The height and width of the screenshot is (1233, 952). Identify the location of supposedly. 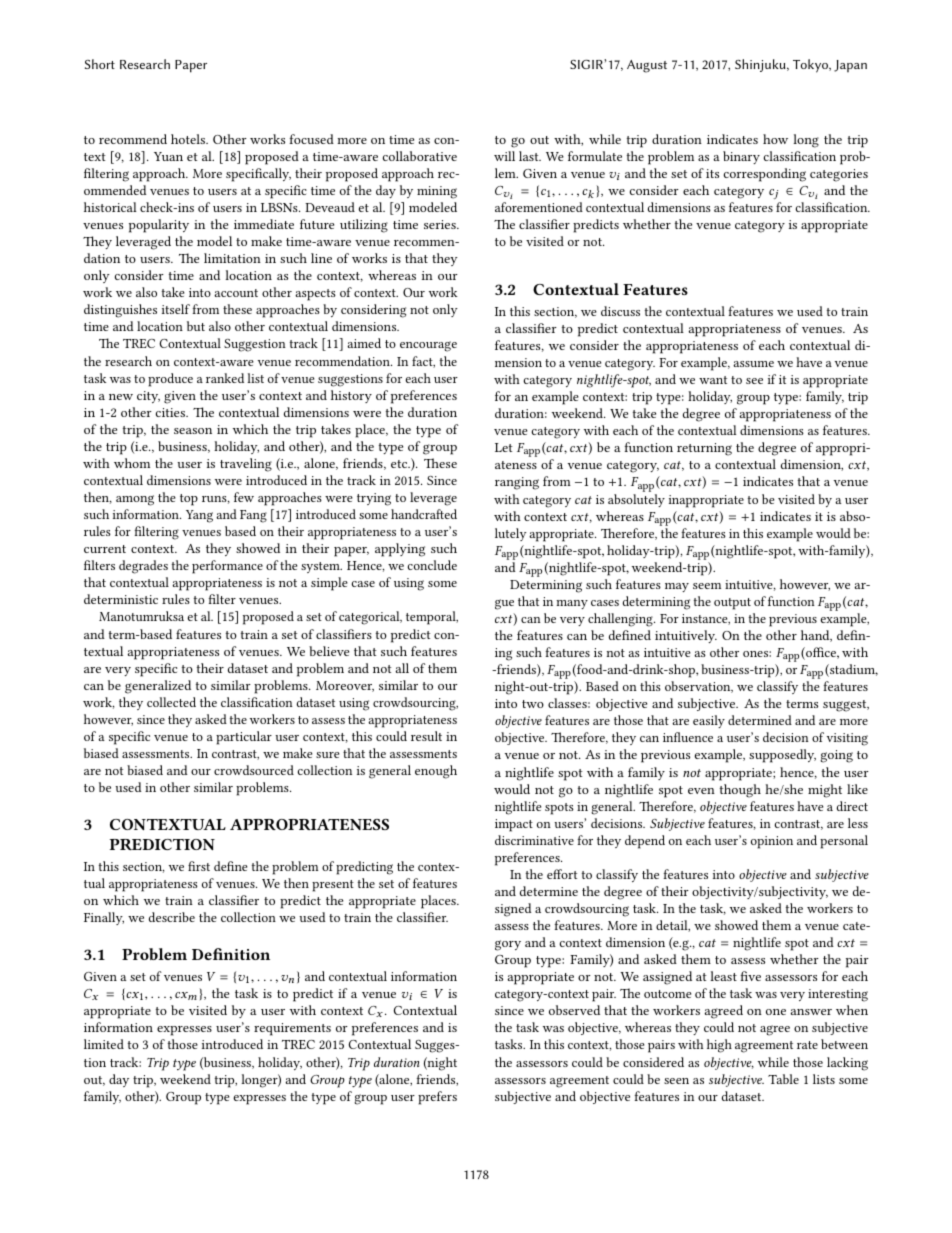
(782, 756).
